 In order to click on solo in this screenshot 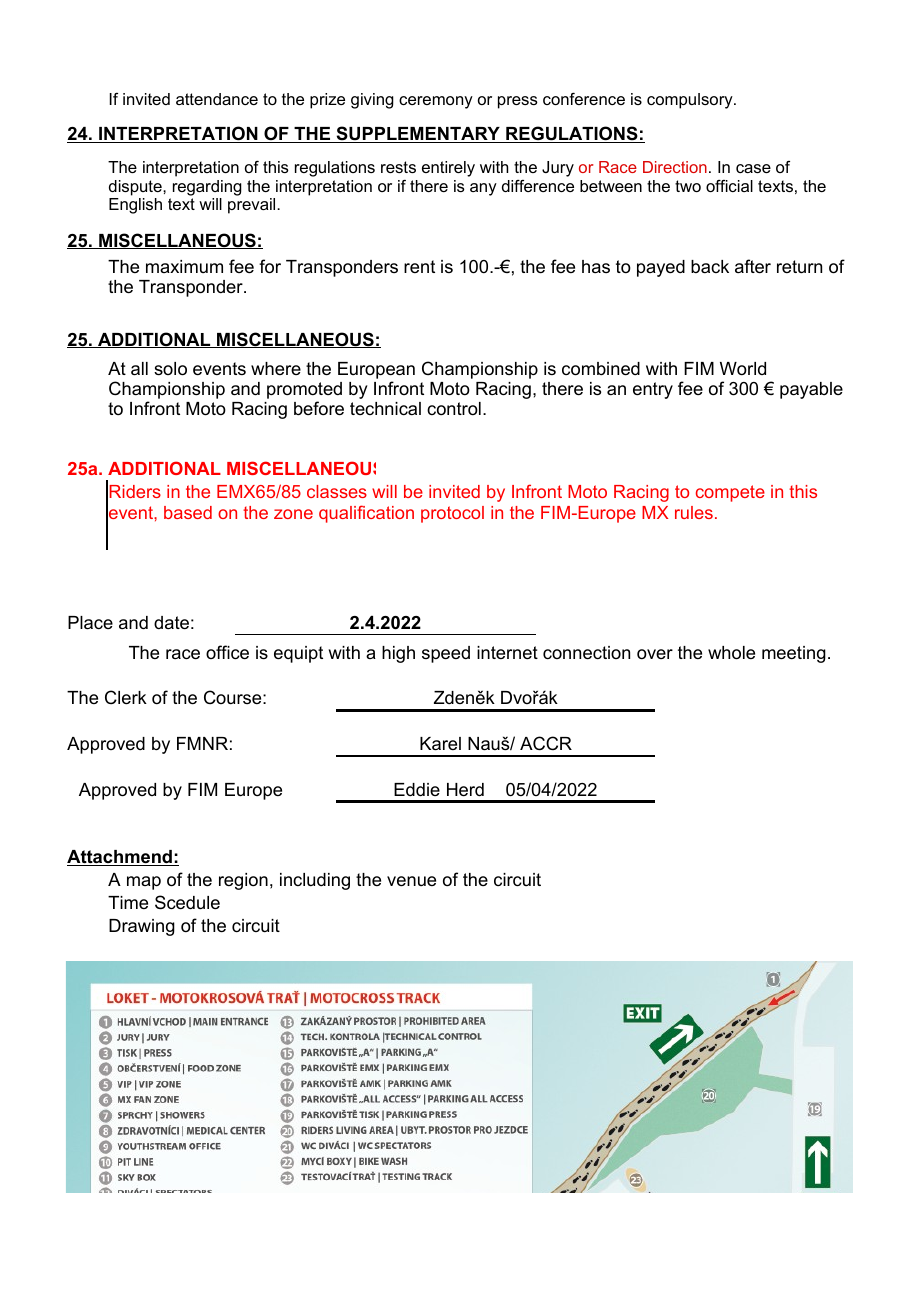, I will do `click(170, 369)`.
